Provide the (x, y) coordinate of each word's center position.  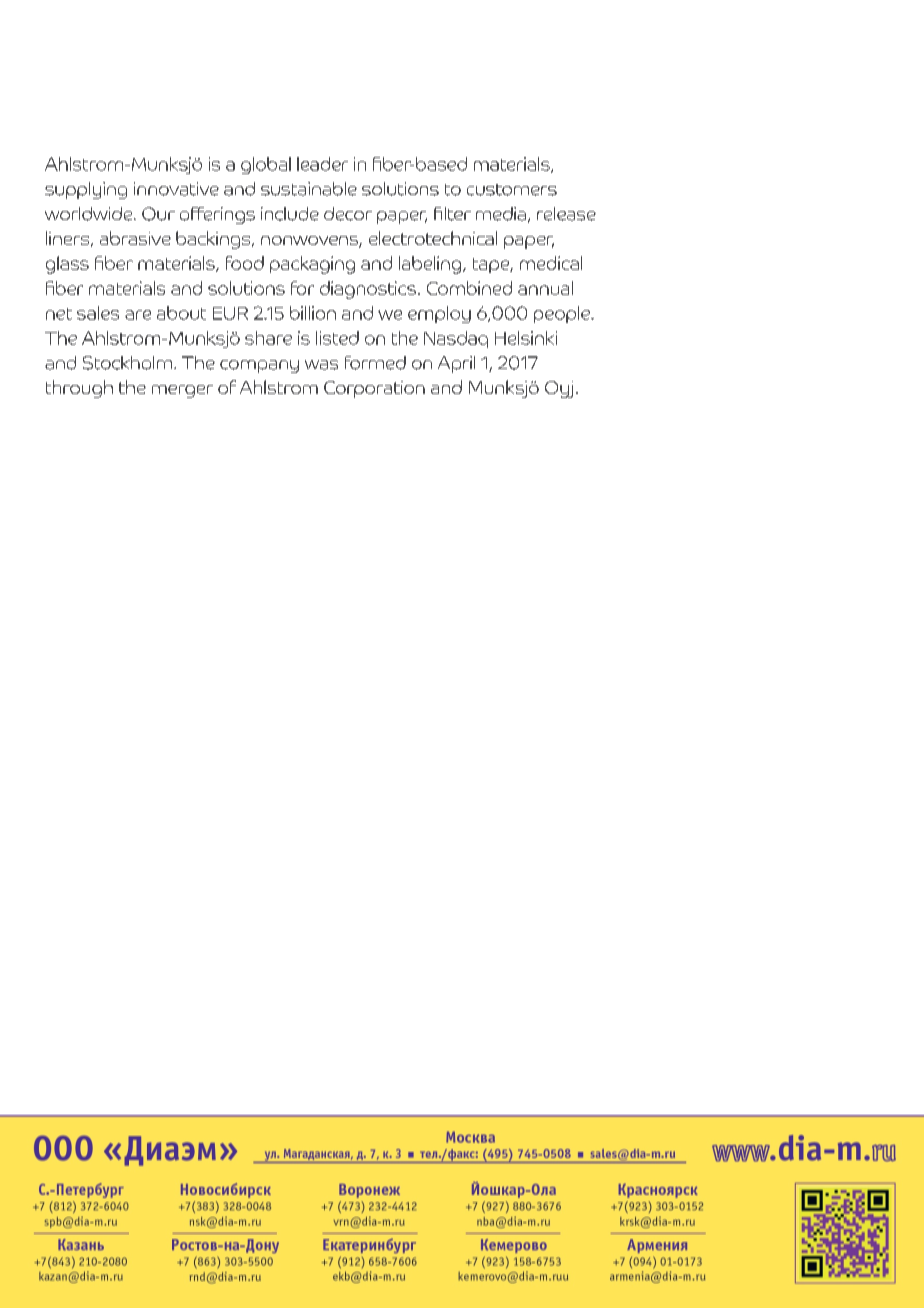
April (456, 364)
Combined (469, 288)
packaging (312, 265)
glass (67, 265)
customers (512, 190)
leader (322, 164)
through (79, 389)
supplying (86, 190)
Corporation (374, 389)
